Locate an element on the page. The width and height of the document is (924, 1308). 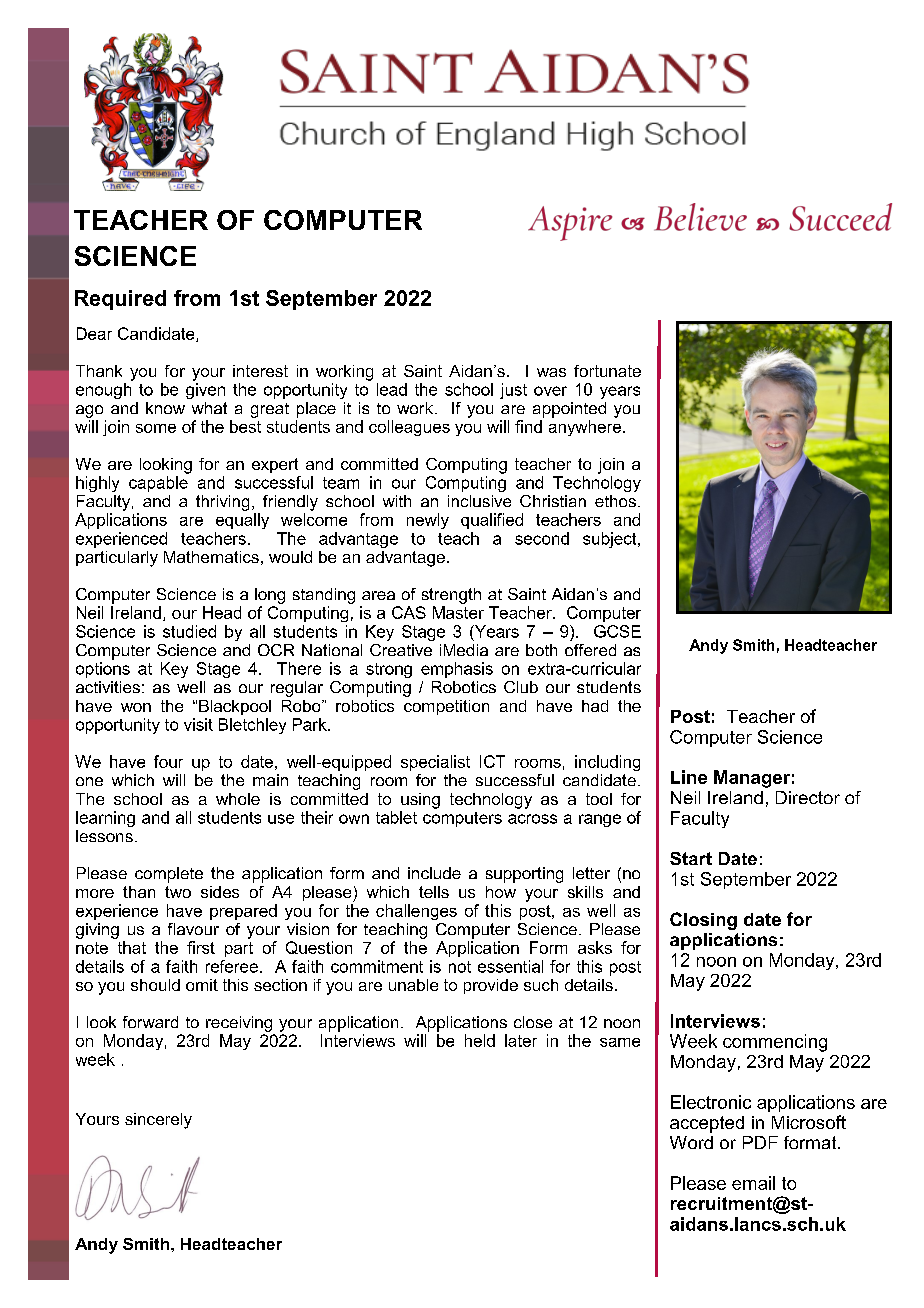
complete is located at coordinates (169, 875).
